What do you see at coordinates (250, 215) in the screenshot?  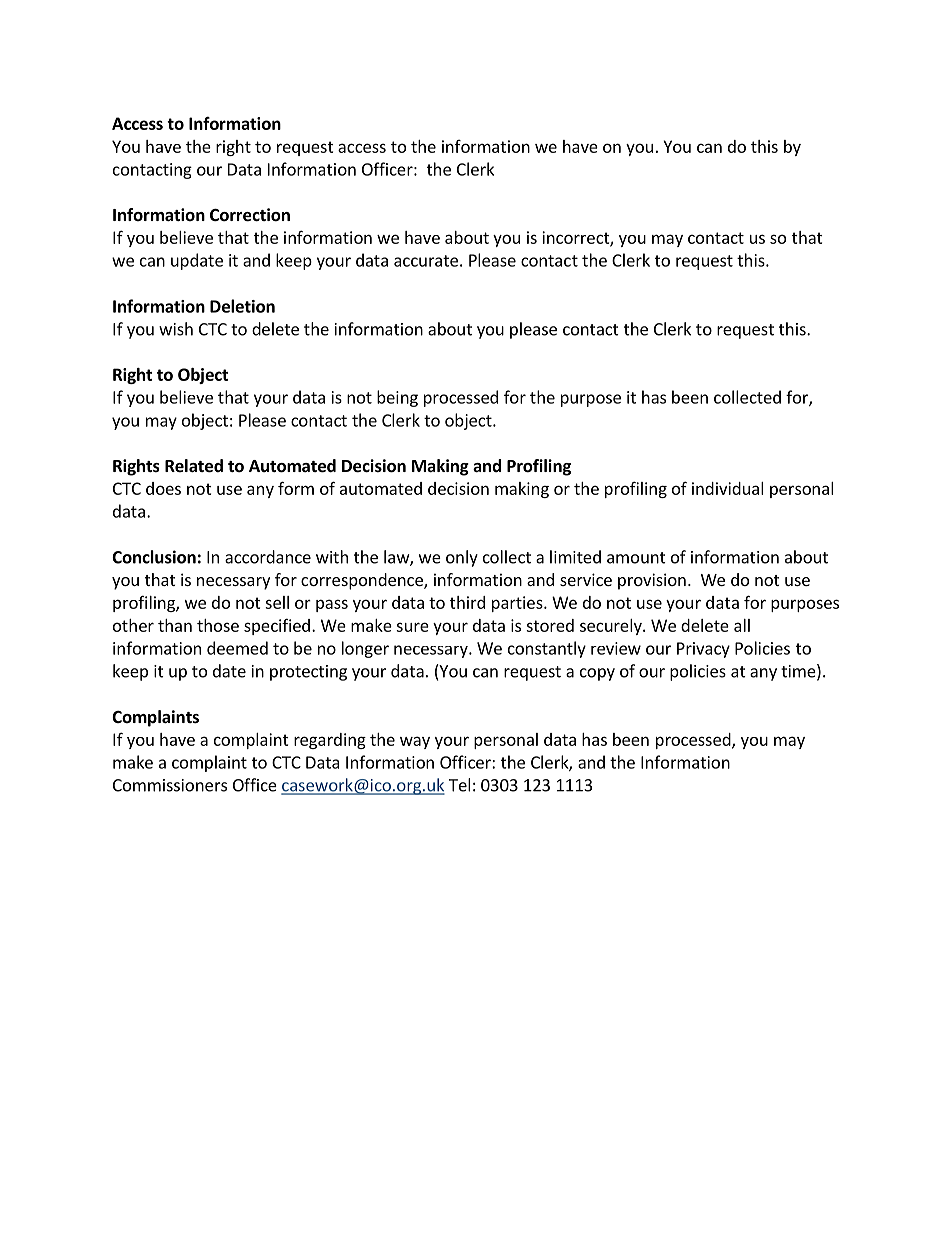 I see `Correction` at bounding box center [250, 215].
